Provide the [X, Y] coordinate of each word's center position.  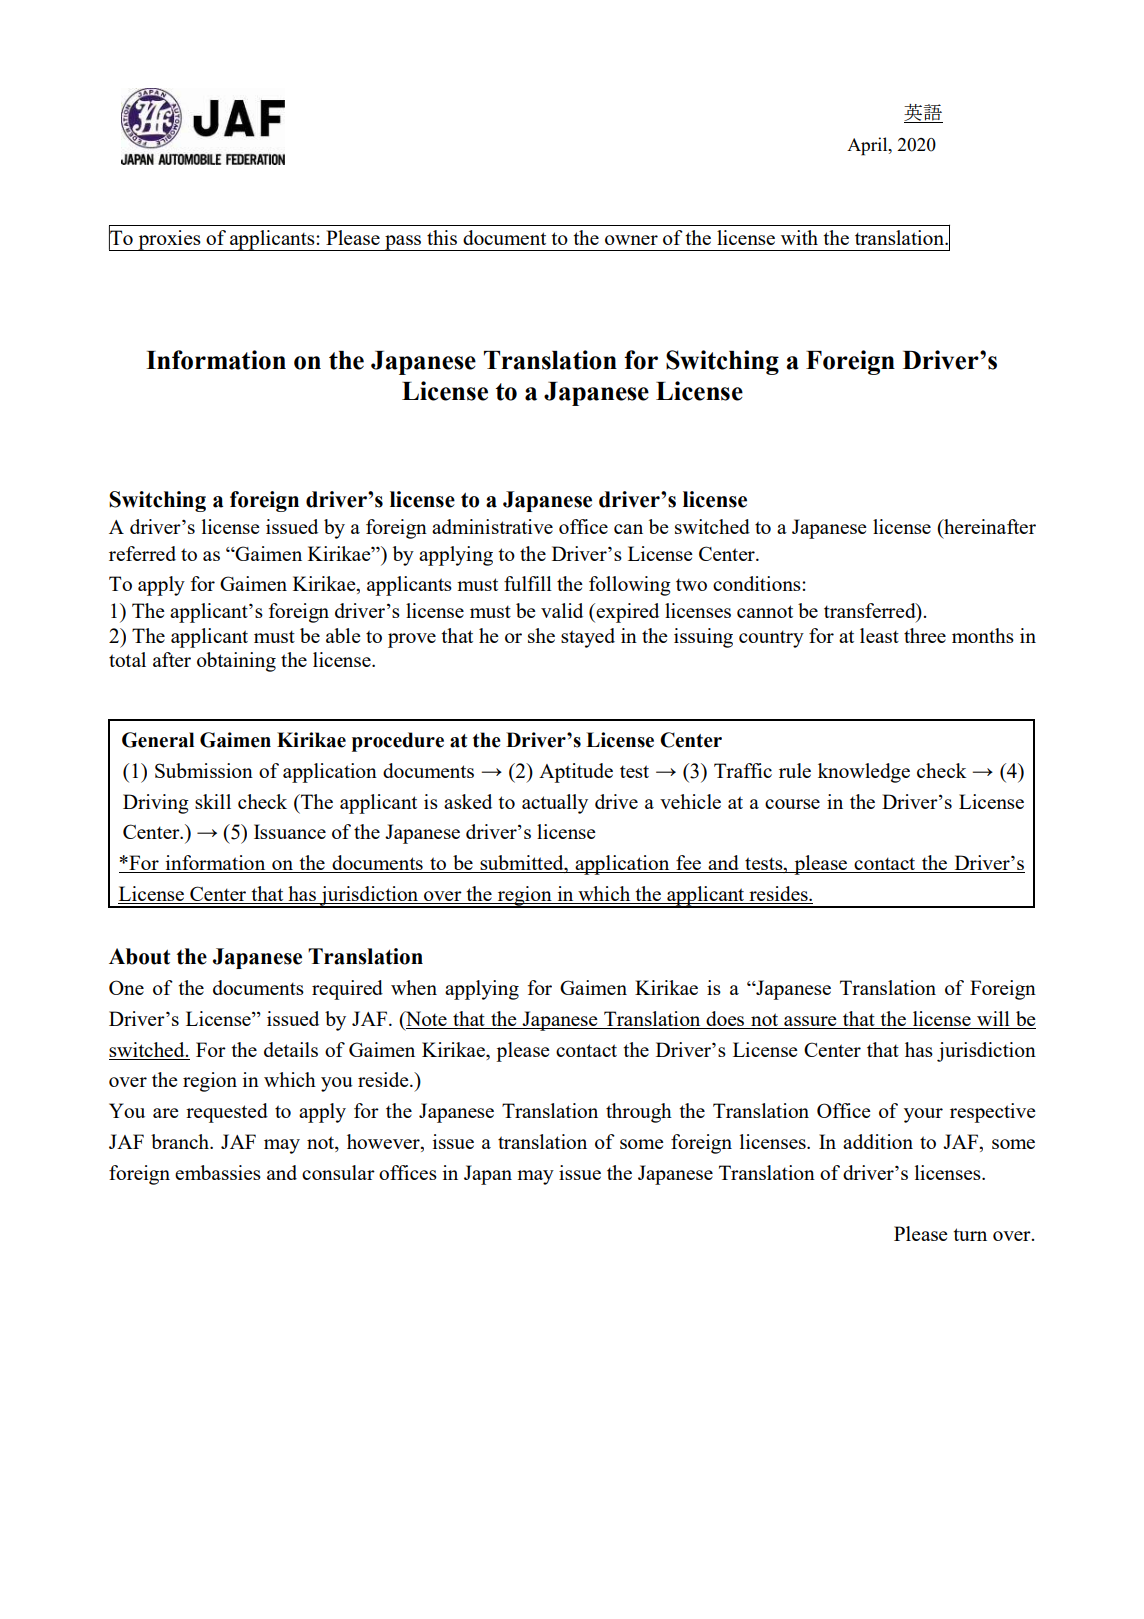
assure [810, 1021]
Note [425, 1018]
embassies [218, 1172]
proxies [169, 240]
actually [555, 804]
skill [213, 801]
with [799, 237]
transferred [871, 612]
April [868, 146]
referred [142, 553]
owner [631, 240]
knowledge [864, 773]
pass [403, 243]
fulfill [528, 583]
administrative [492, 526]
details [291, 1049]
